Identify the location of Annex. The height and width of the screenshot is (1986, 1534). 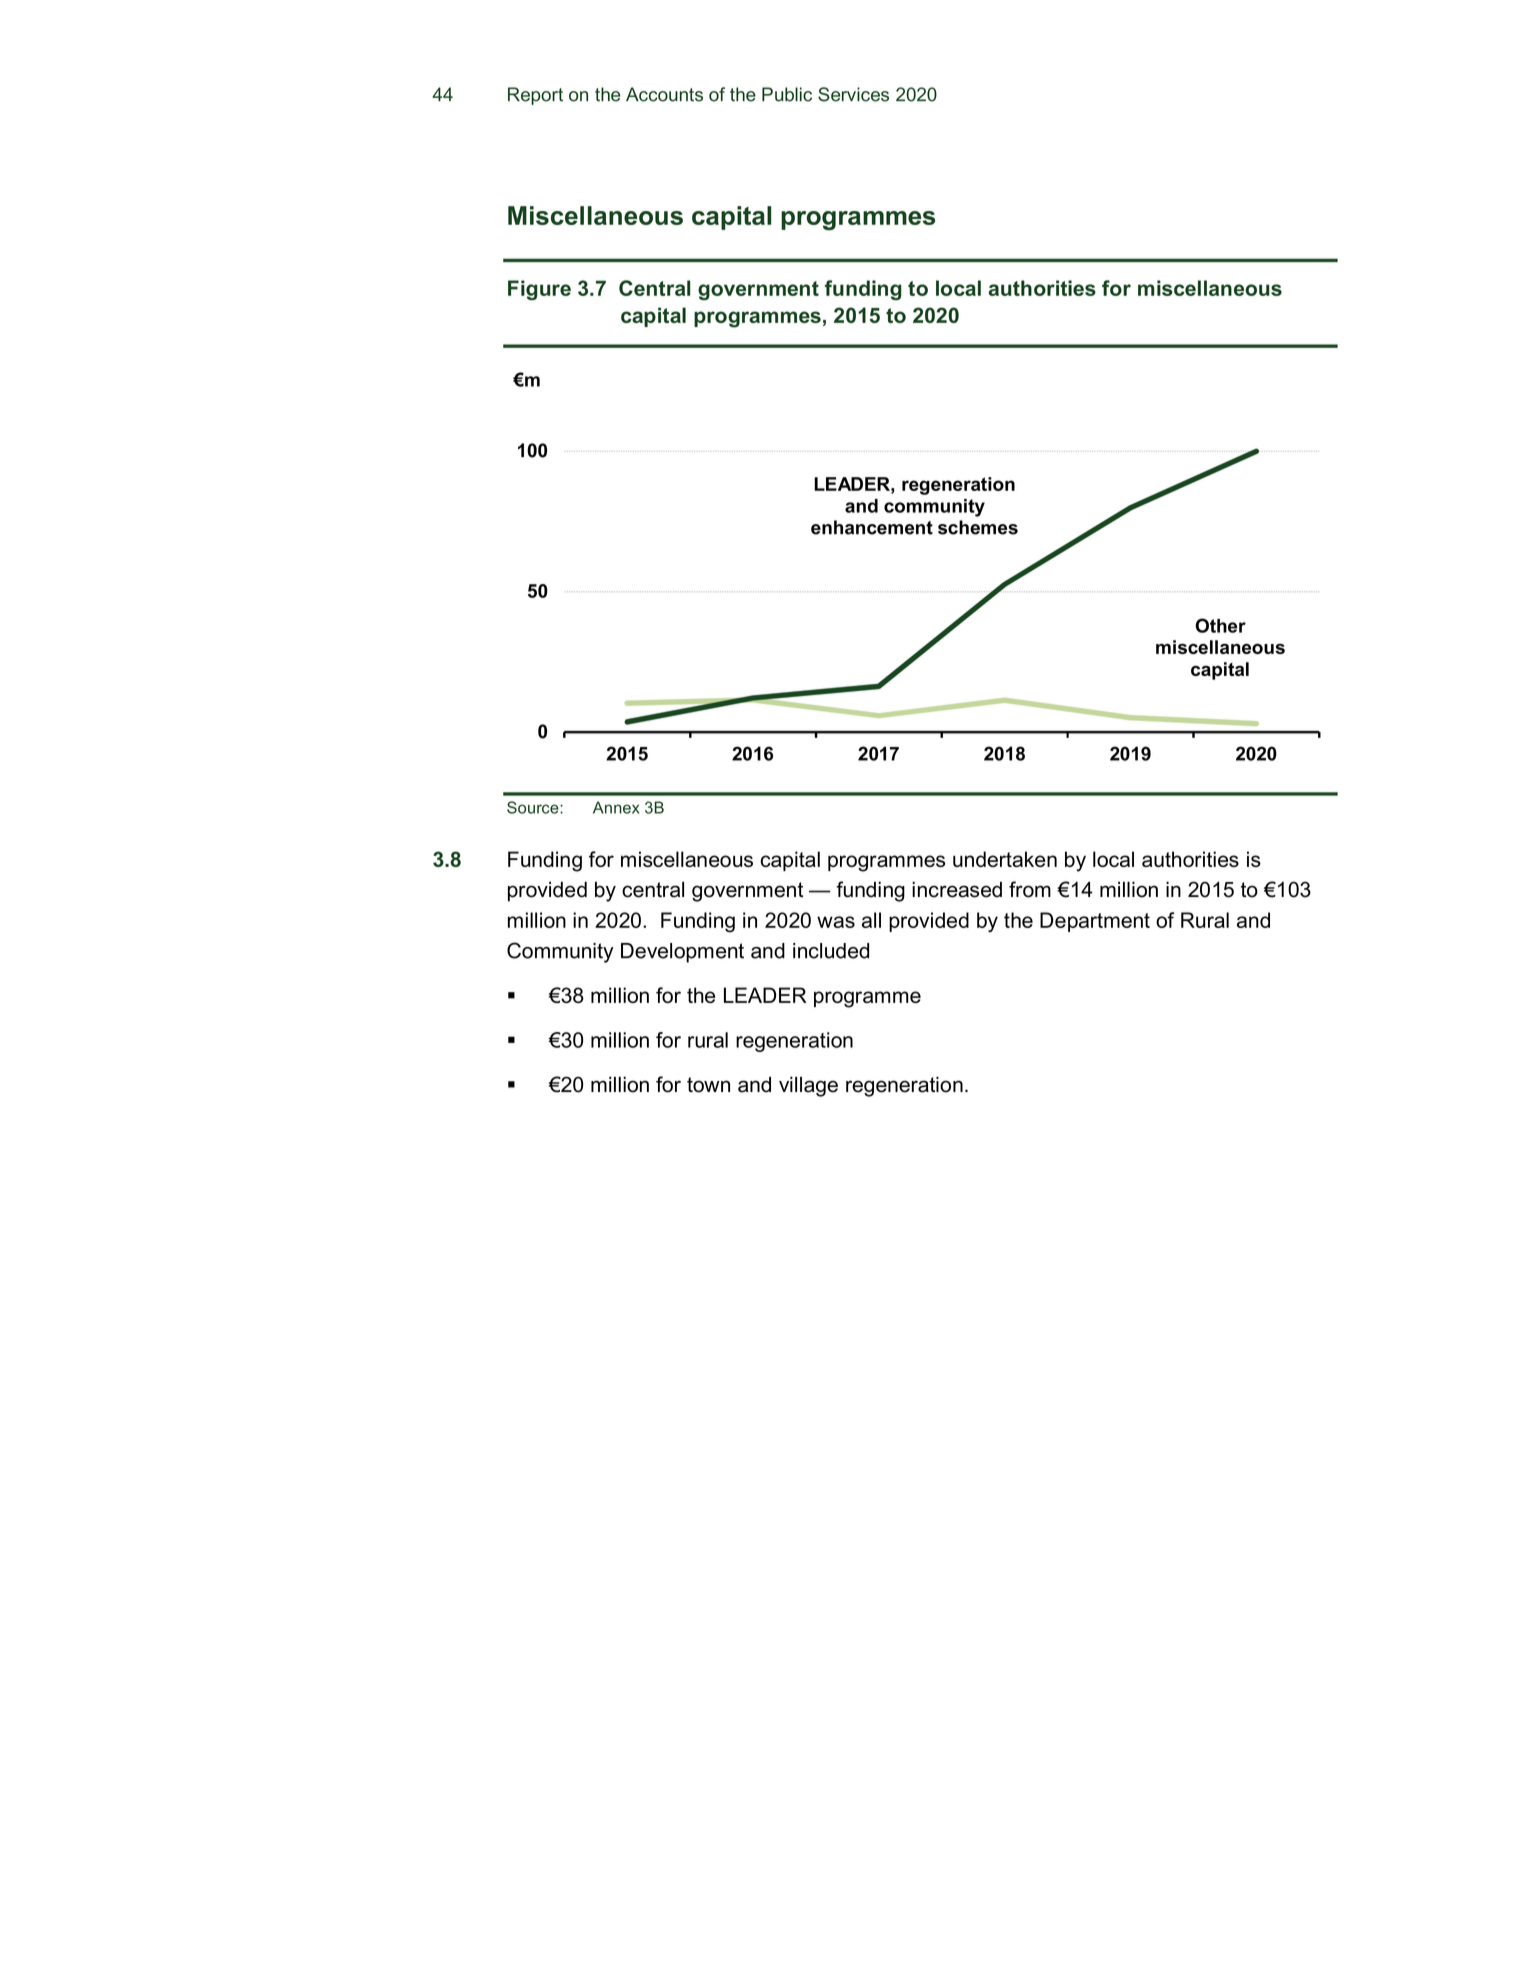
(616, 807).
